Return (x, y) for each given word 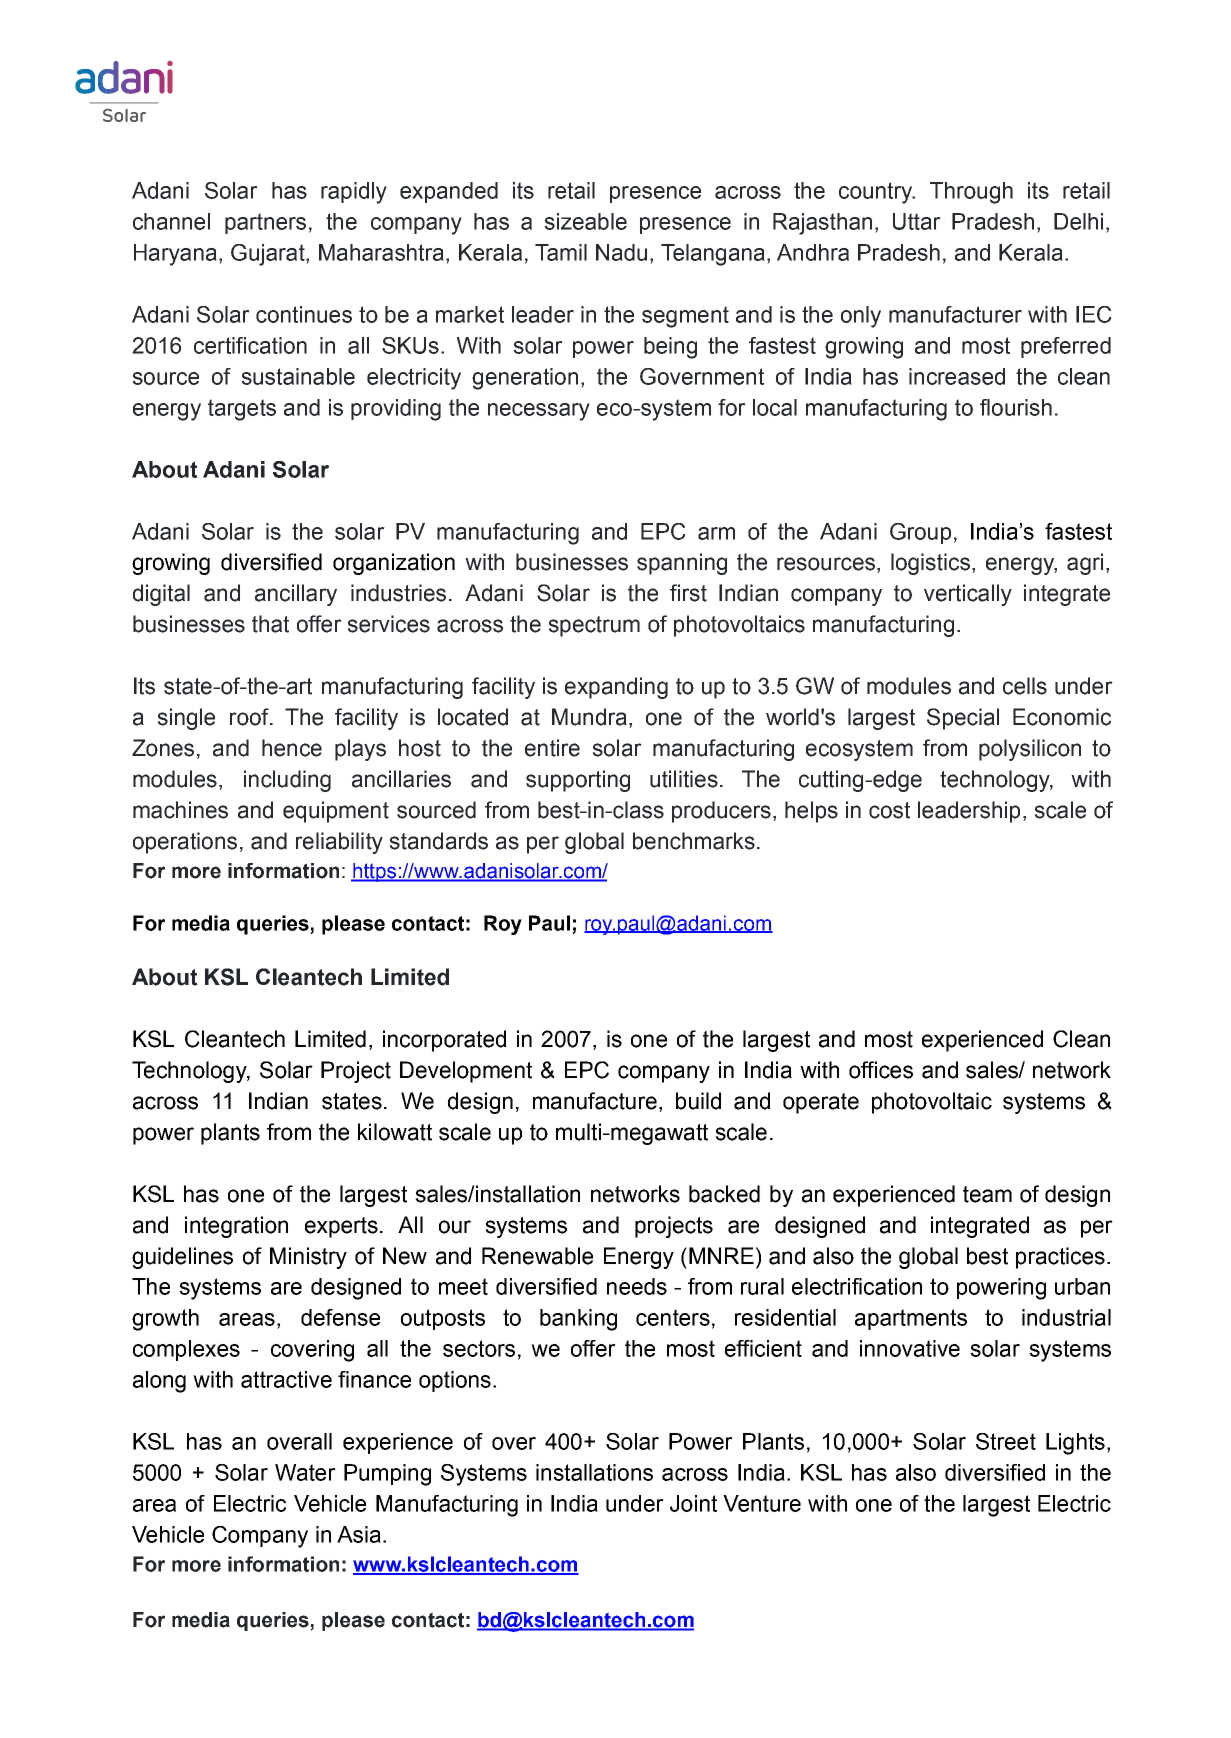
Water (305, 1472)
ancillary (296, 595)
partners (265, 223)
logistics (930, 564)
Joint (693, 1503)
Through (971, 193)
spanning (682, 564)
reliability (339, 843)
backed (724, 1194)
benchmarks (694, 841)
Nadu (621, 252)
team (987, 1194)
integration (236, 1227)
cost (889, 810)
